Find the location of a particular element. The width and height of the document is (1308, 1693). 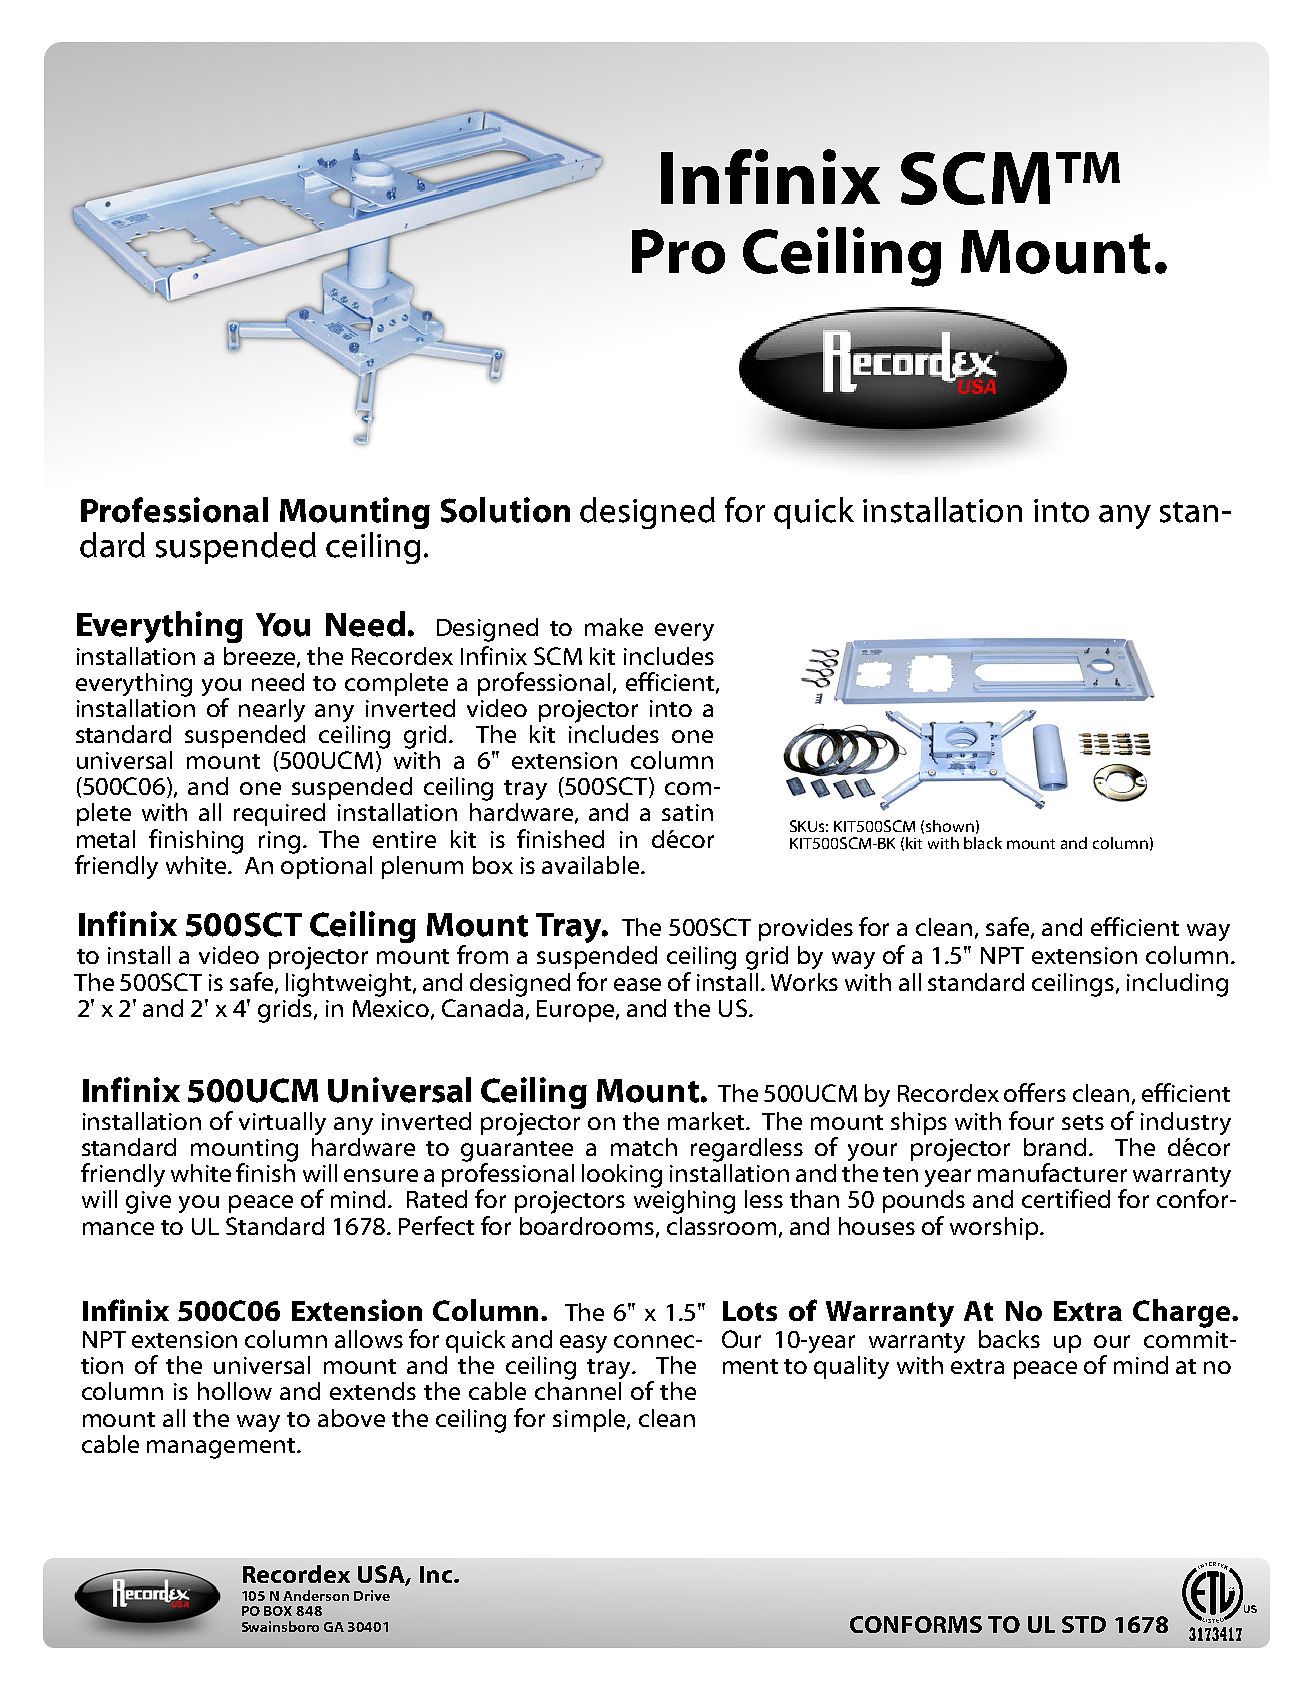

match is located at coordinates (644, 1147).
